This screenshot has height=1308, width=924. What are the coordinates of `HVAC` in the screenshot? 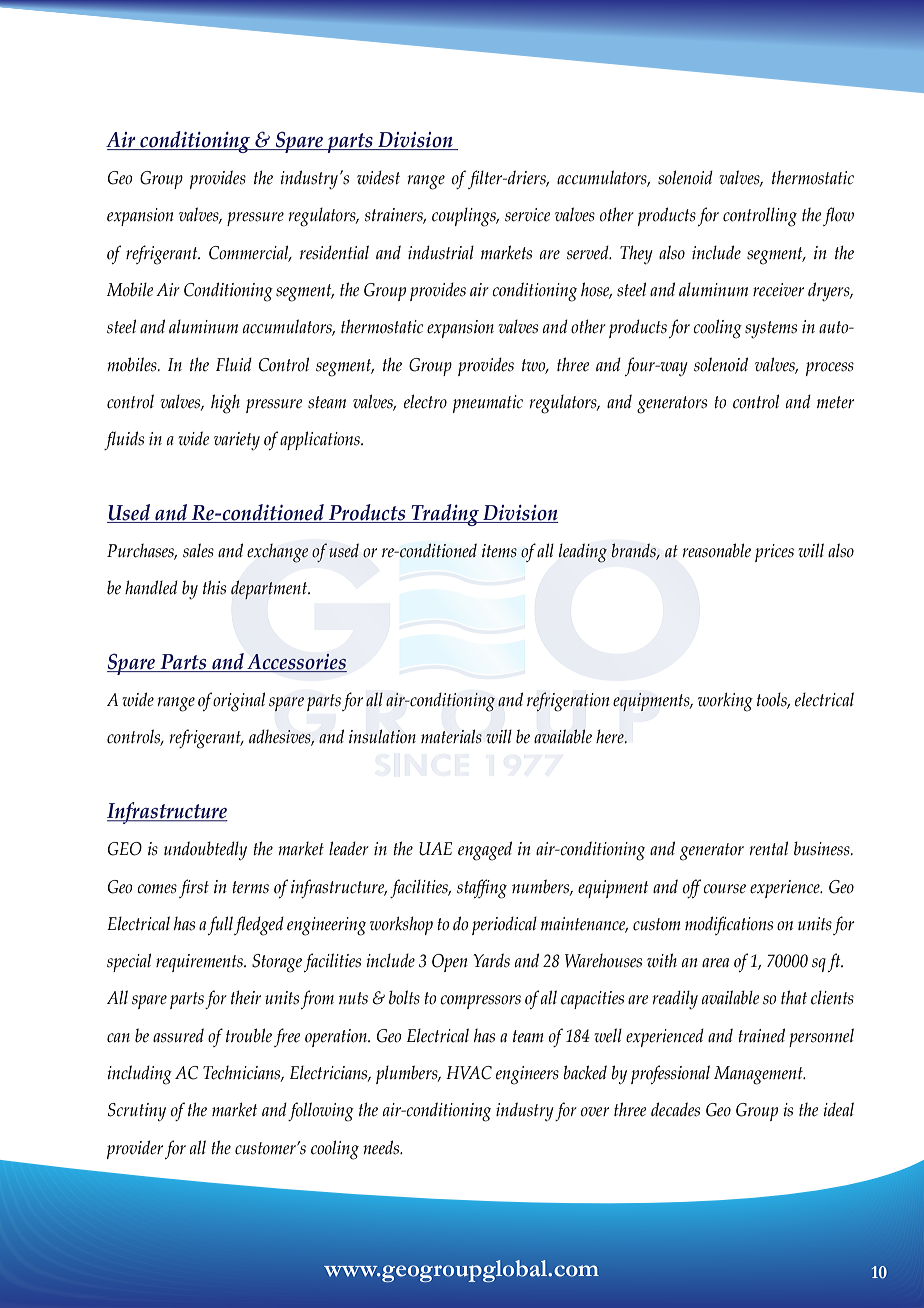 It's located at (469, 1073).
